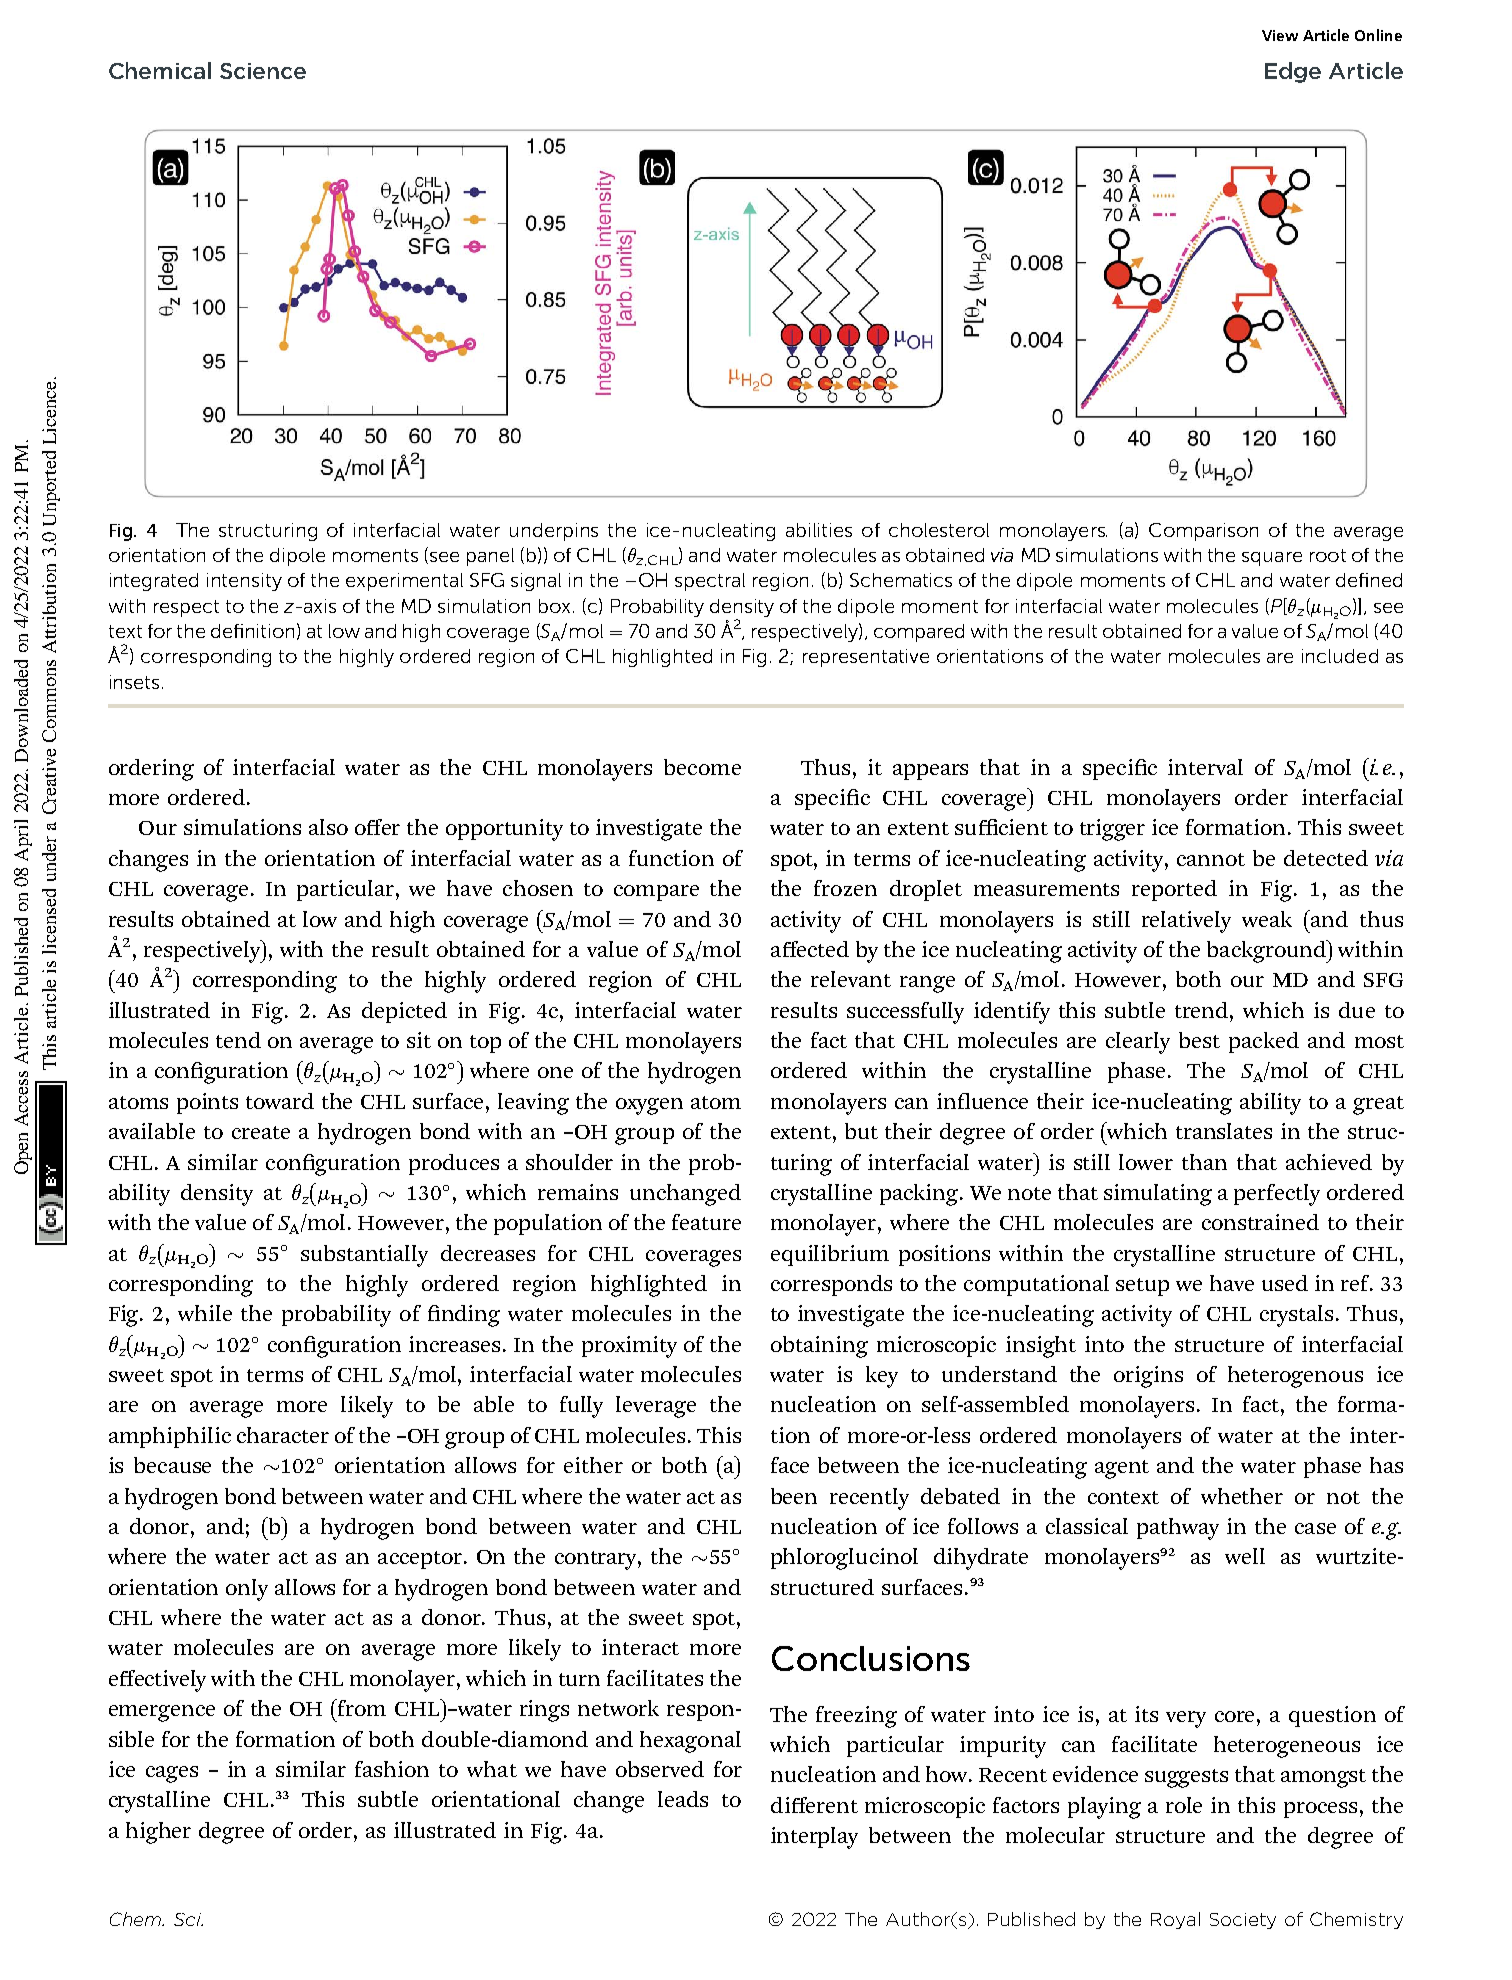  Describe the element at coordinates (683, 1799) in the screenshot. I see `leads` at that location.
